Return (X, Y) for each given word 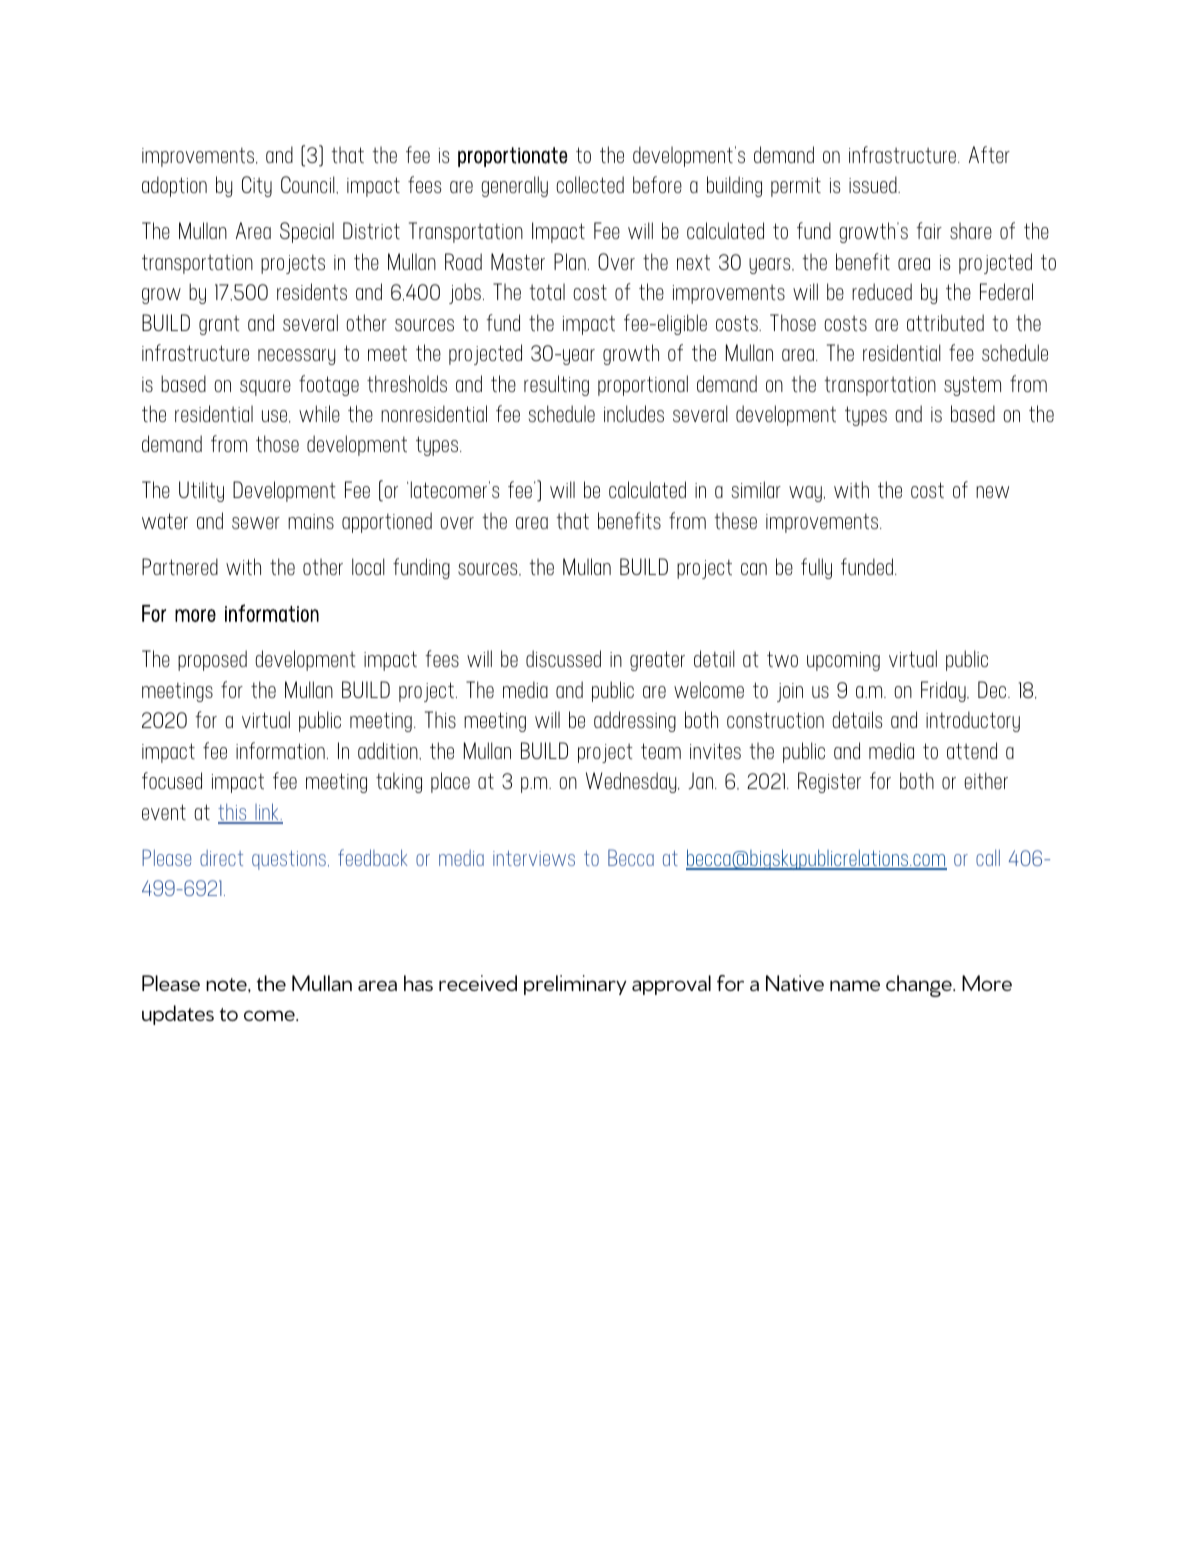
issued (874, 184)
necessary (296, 357)
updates (178, 1015)
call (988, 857)
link (267, 813)
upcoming (843, 661)
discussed (563, 658)
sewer (256, 523)
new (992, 492)
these (735, 520)
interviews (534, 858)
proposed (212, 660)
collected (590, 184)
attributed (945, 322)
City (257, 186)
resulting (556, 385)
